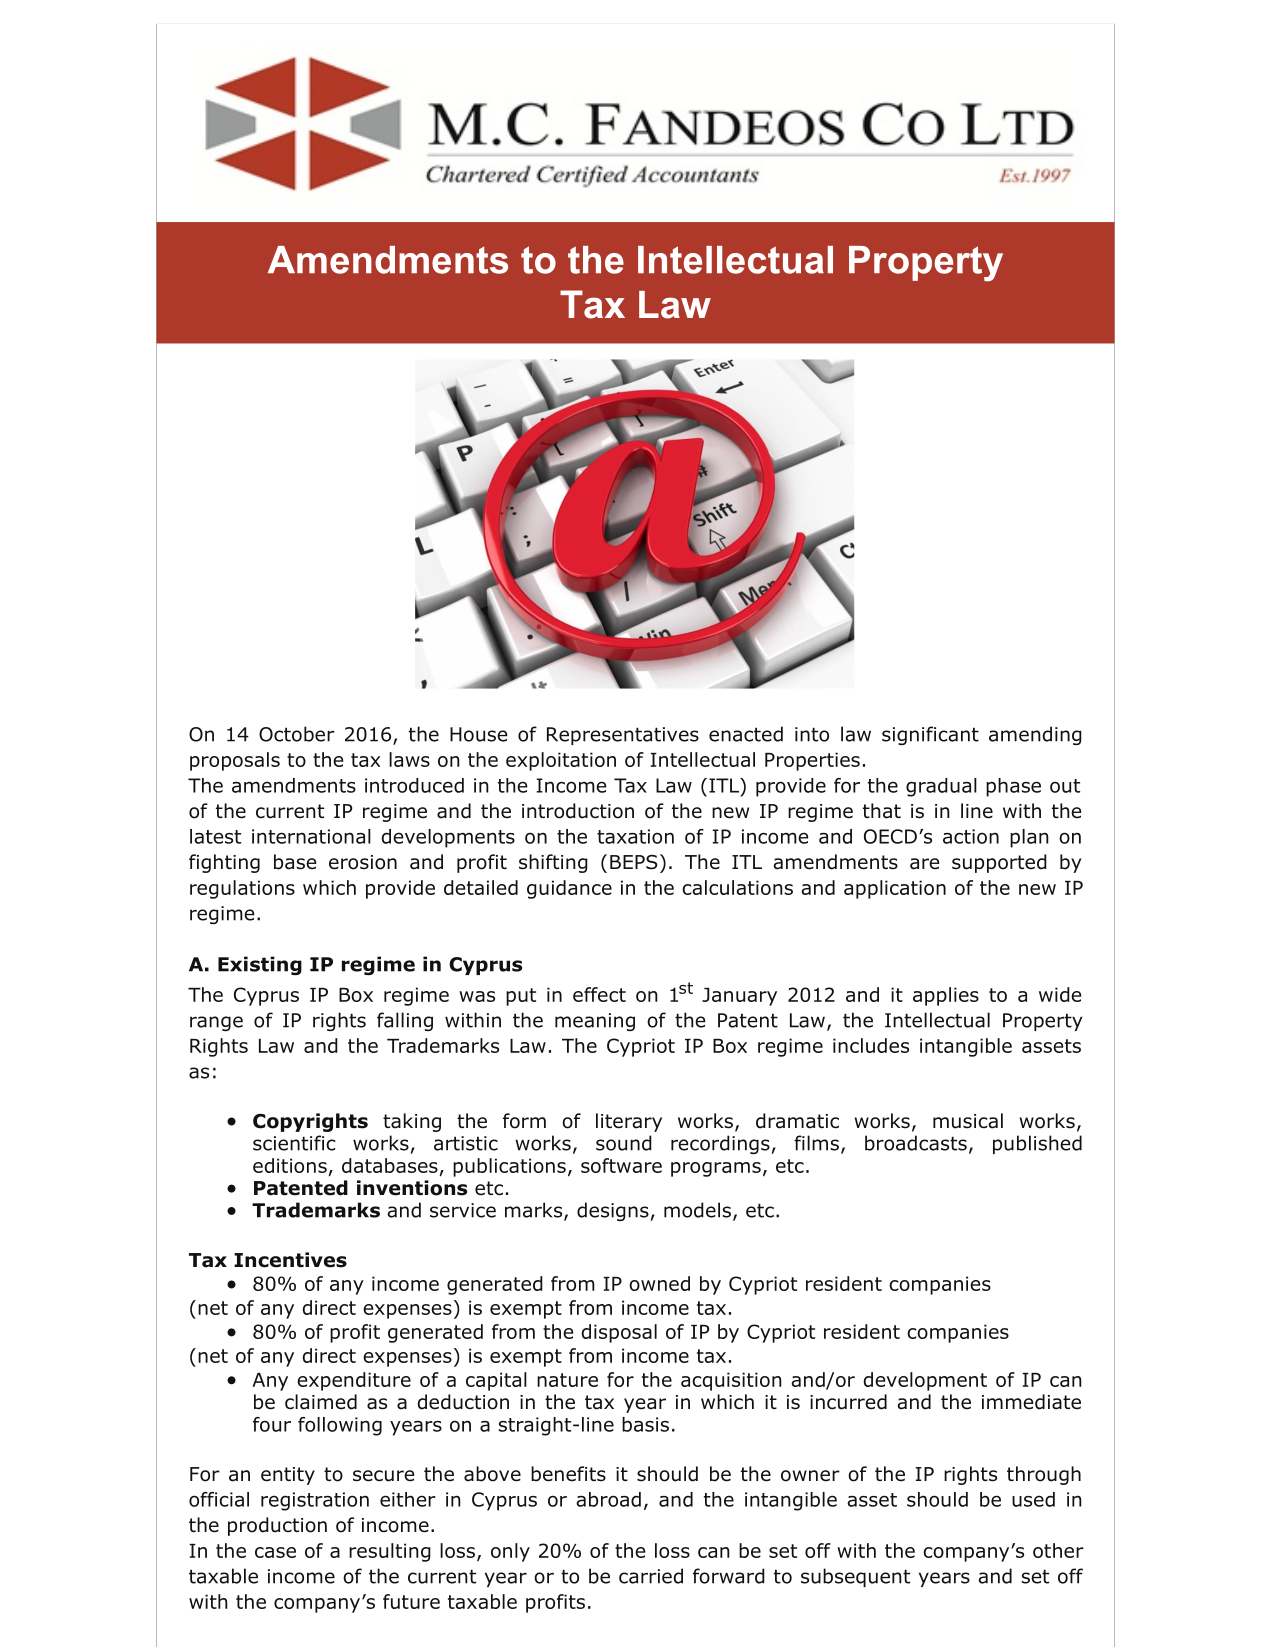 This image has height=1647, width=1272. Describe the element at coordinates (297, 734) in the image. I see `October` at that location.
